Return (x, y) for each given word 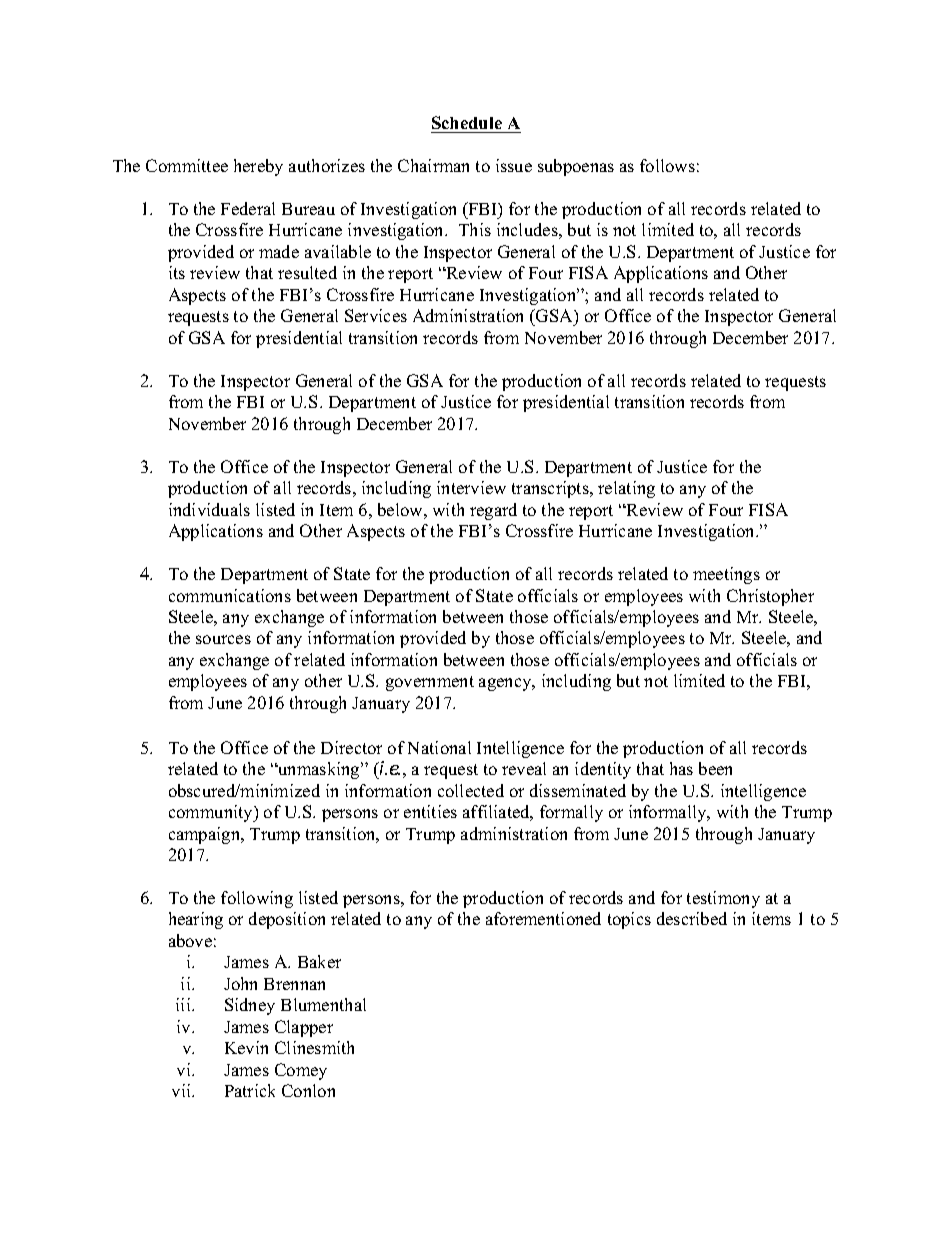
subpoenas (576, 167)
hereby (258, 167)
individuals (209, 509)
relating (626, 489)
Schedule (467, 122)
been (715, 768)
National (439, 747)
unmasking (319, 770)
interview (471, 487)
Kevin (246, 1047)
